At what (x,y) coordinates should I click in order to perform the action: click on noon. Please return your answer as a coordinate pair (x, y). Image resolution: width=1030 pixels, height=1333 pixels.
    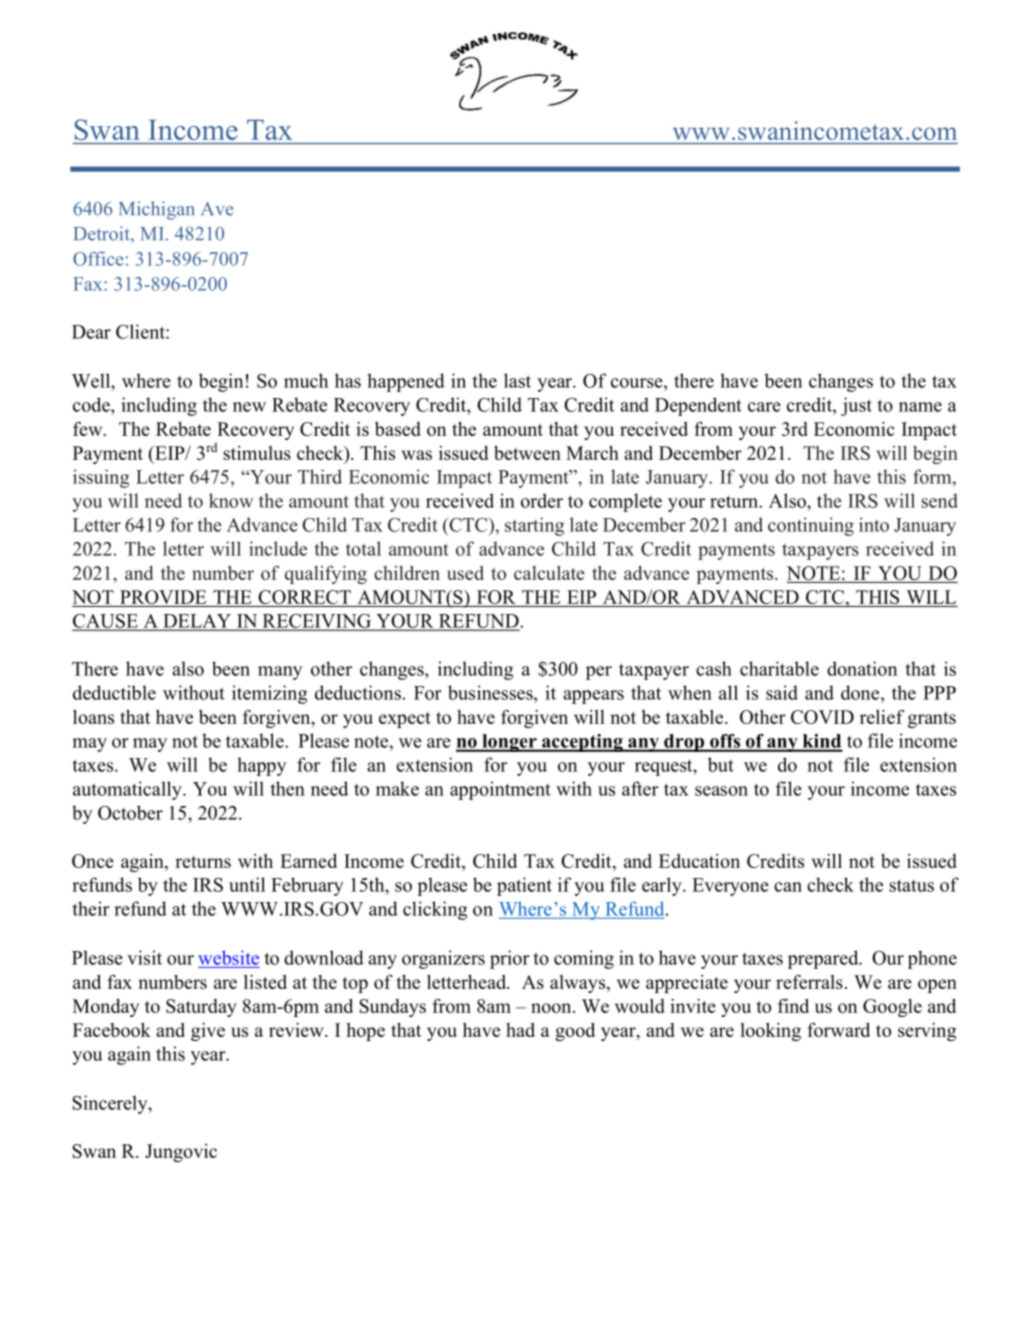
    Looking at the image, I should click on (552, 1008).
